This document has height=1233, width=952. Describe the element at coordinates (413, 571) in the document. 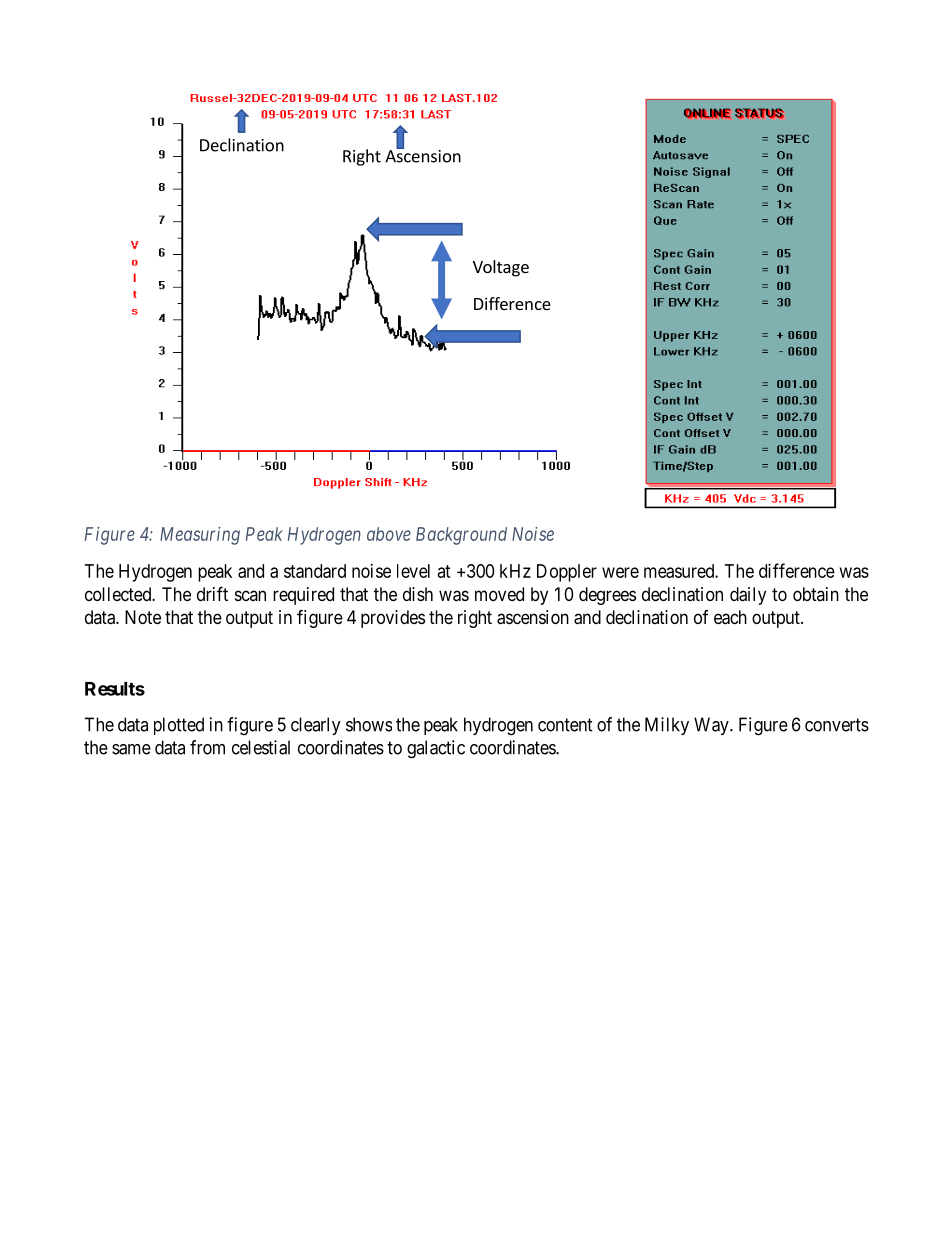

I see `level` at that location.
